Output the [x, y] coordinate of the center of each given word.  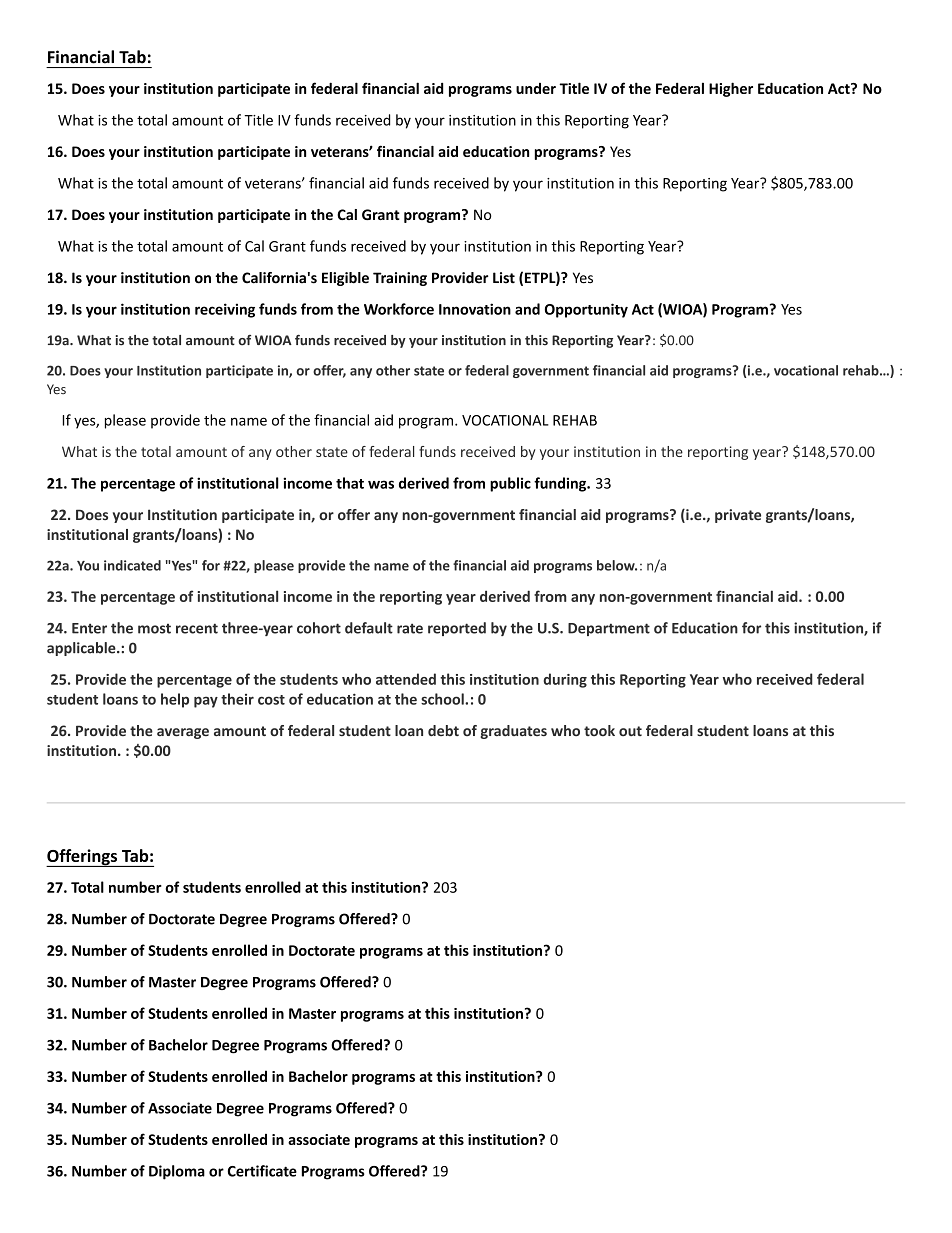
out [630, 731]
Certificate [262, 1171]
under [536, 88]
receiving [225, 310]
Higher [731, 89]
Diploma [177, 1172]
